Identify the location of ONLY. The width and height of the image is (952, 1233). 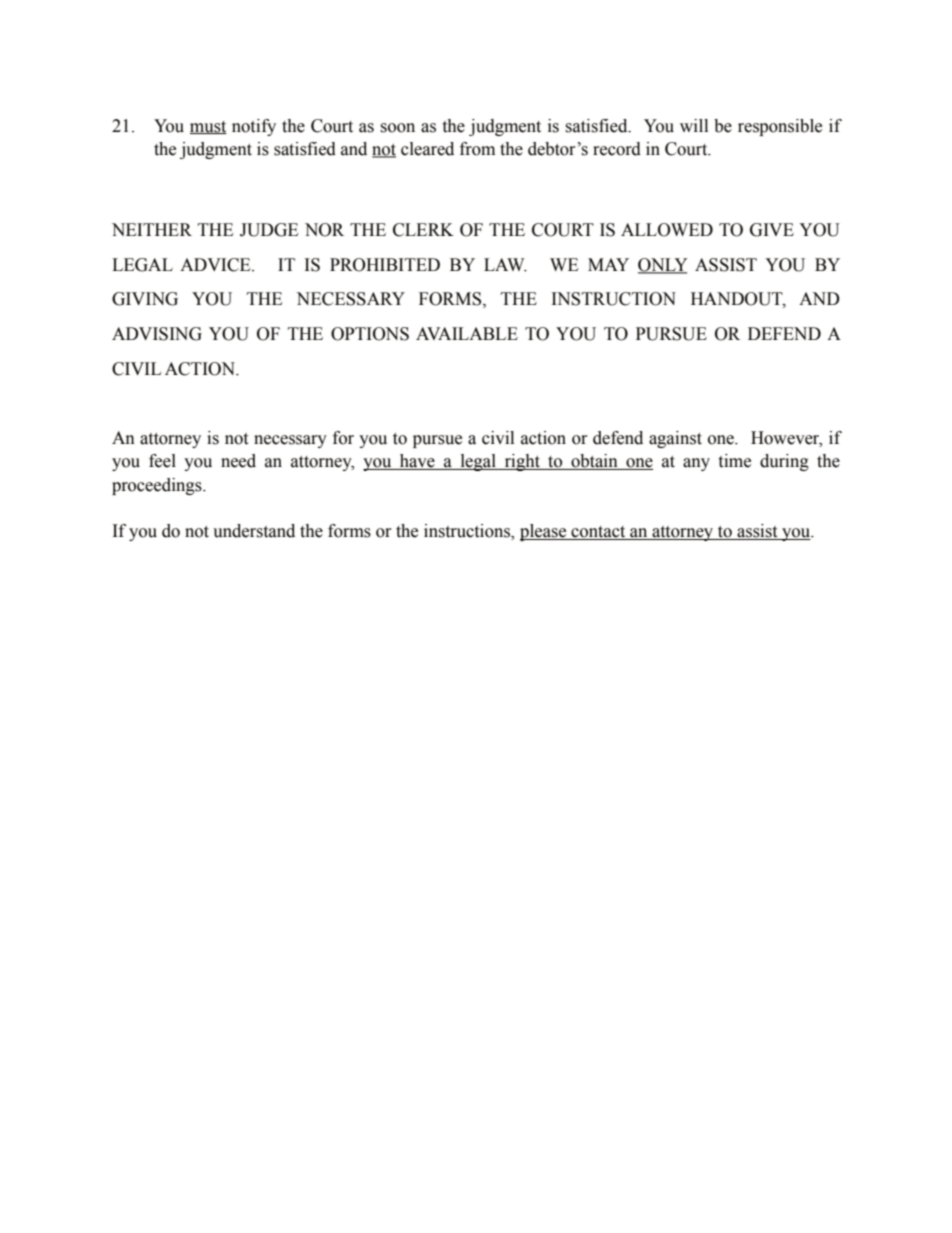
(663, 266).
